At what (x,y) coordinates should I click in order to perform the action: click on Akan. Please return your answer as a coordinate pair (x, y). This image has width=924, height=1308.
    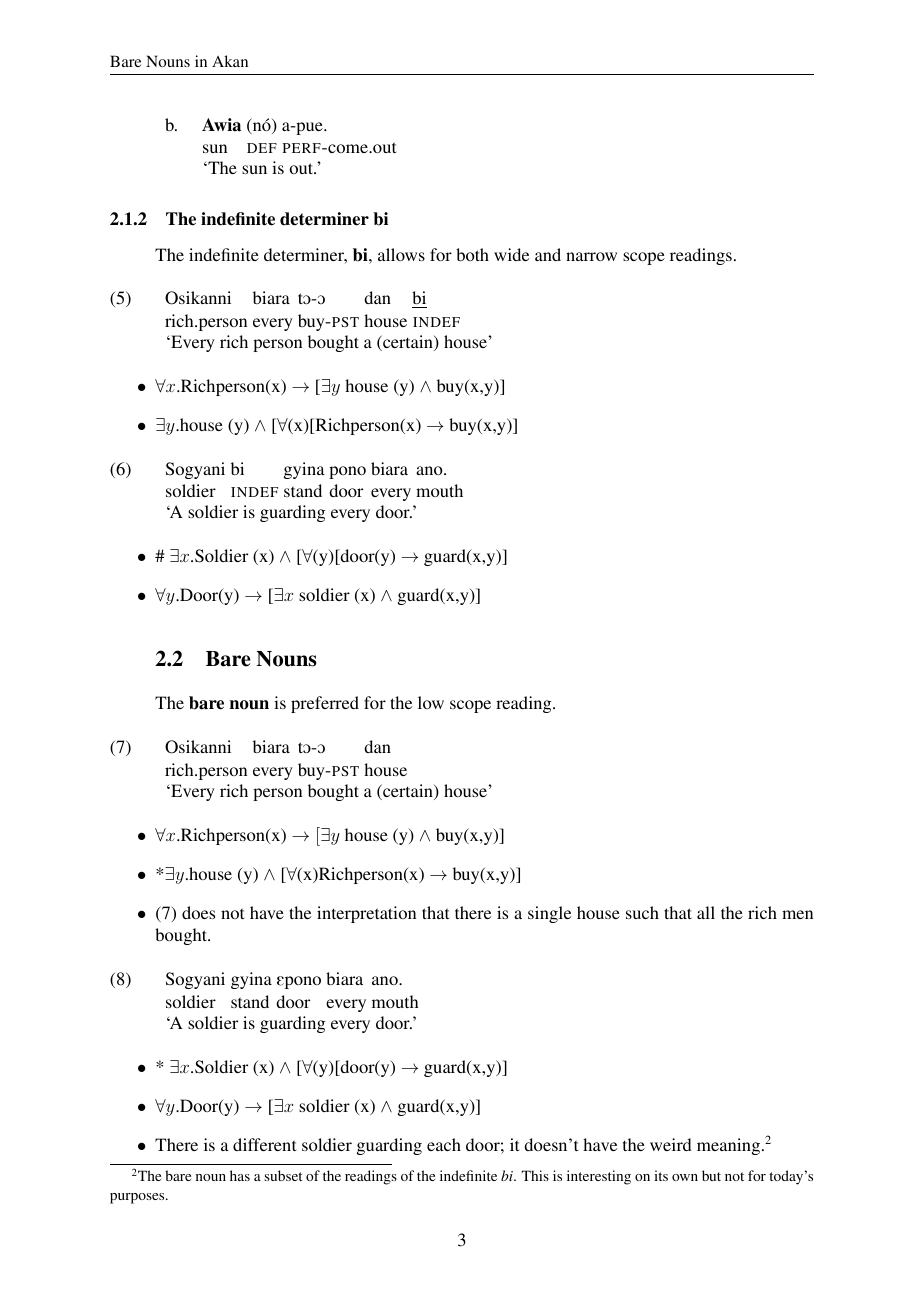
    Looking at the image, I should click on (230, 61).
